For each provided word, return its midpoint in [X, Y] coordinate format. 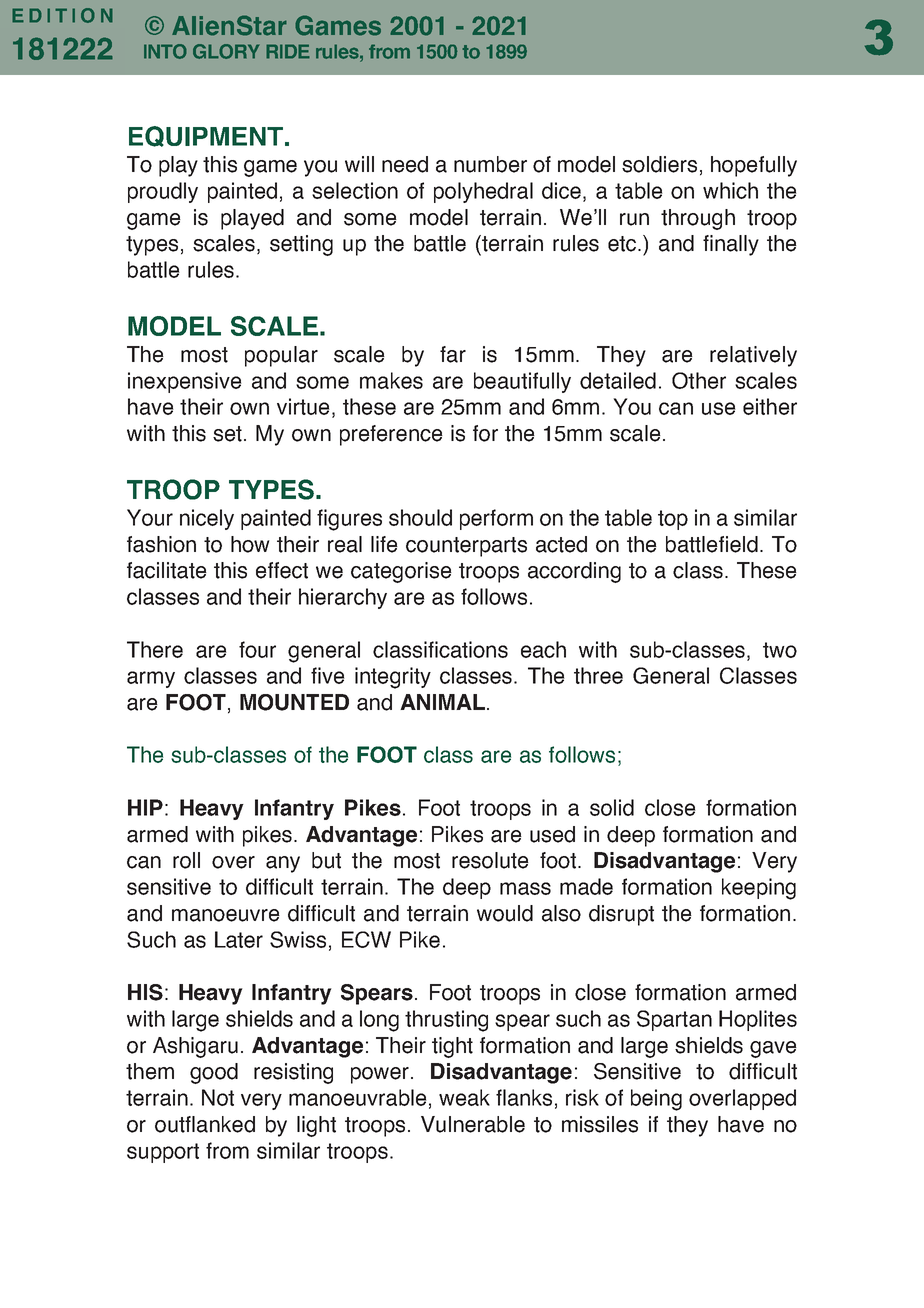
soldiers [659, 164]
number [490, 164]
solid [612, 807]
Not [218, 1097]
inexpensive [185, 382]
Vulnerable [473, 1124]
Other [699, 380]
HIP [145, 807]
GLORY [226, 51]
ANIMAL [442, 702]
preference [391, 435]
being [656, 1100]
